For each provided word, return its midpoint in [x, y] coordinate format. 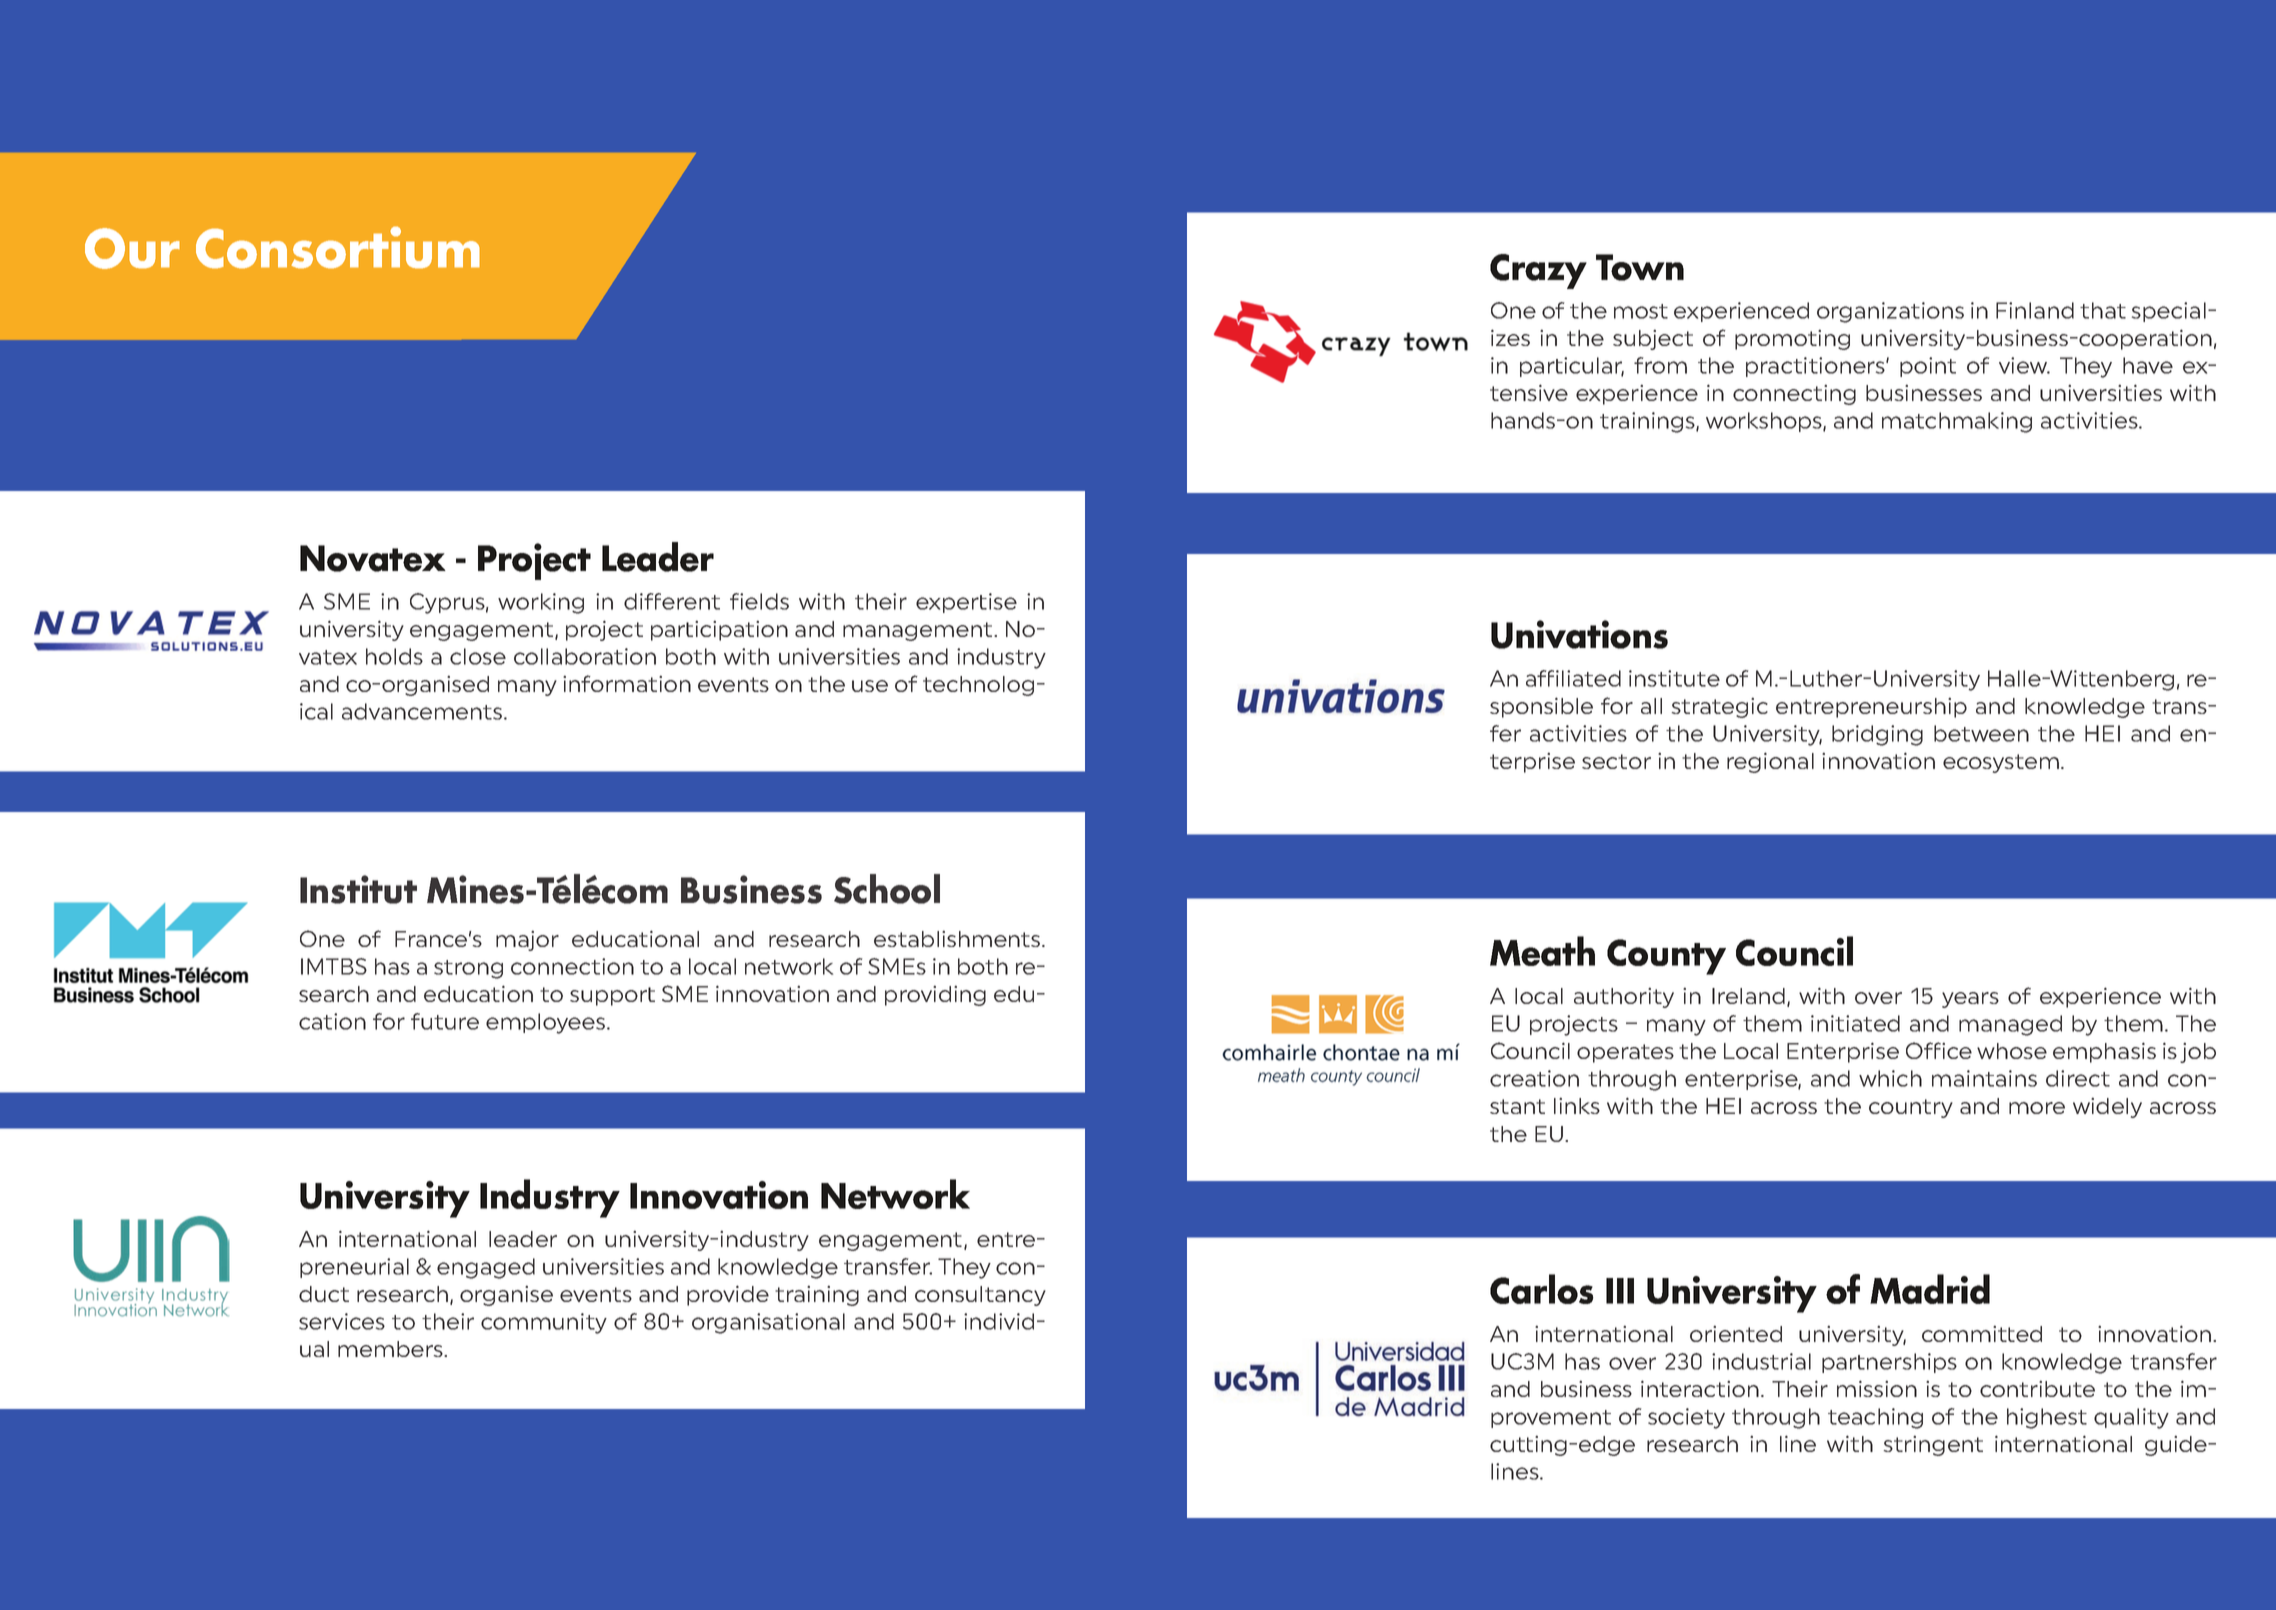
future [445, 1021]
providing [935, 996]
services [342, 1321]
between [1981, 733]
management [919, 631]
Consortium [338, 247]
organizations [1890, 312]
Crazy [1538, 271]
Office [1939, 1050]
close [478, 656]
